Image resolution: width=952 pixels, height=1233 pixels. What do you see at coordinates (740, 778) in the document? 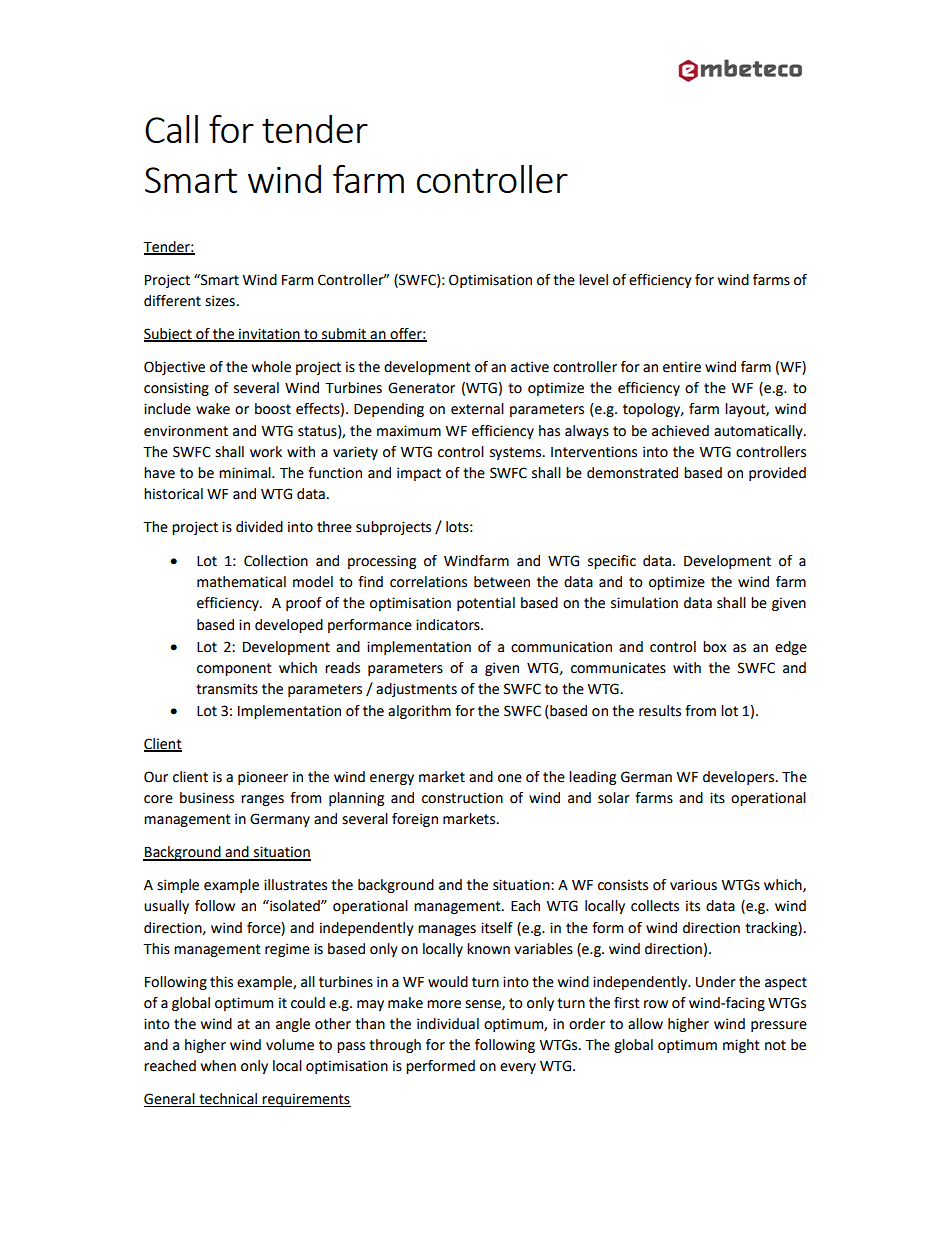
I see `developers` at bounding box center [740, 778].
